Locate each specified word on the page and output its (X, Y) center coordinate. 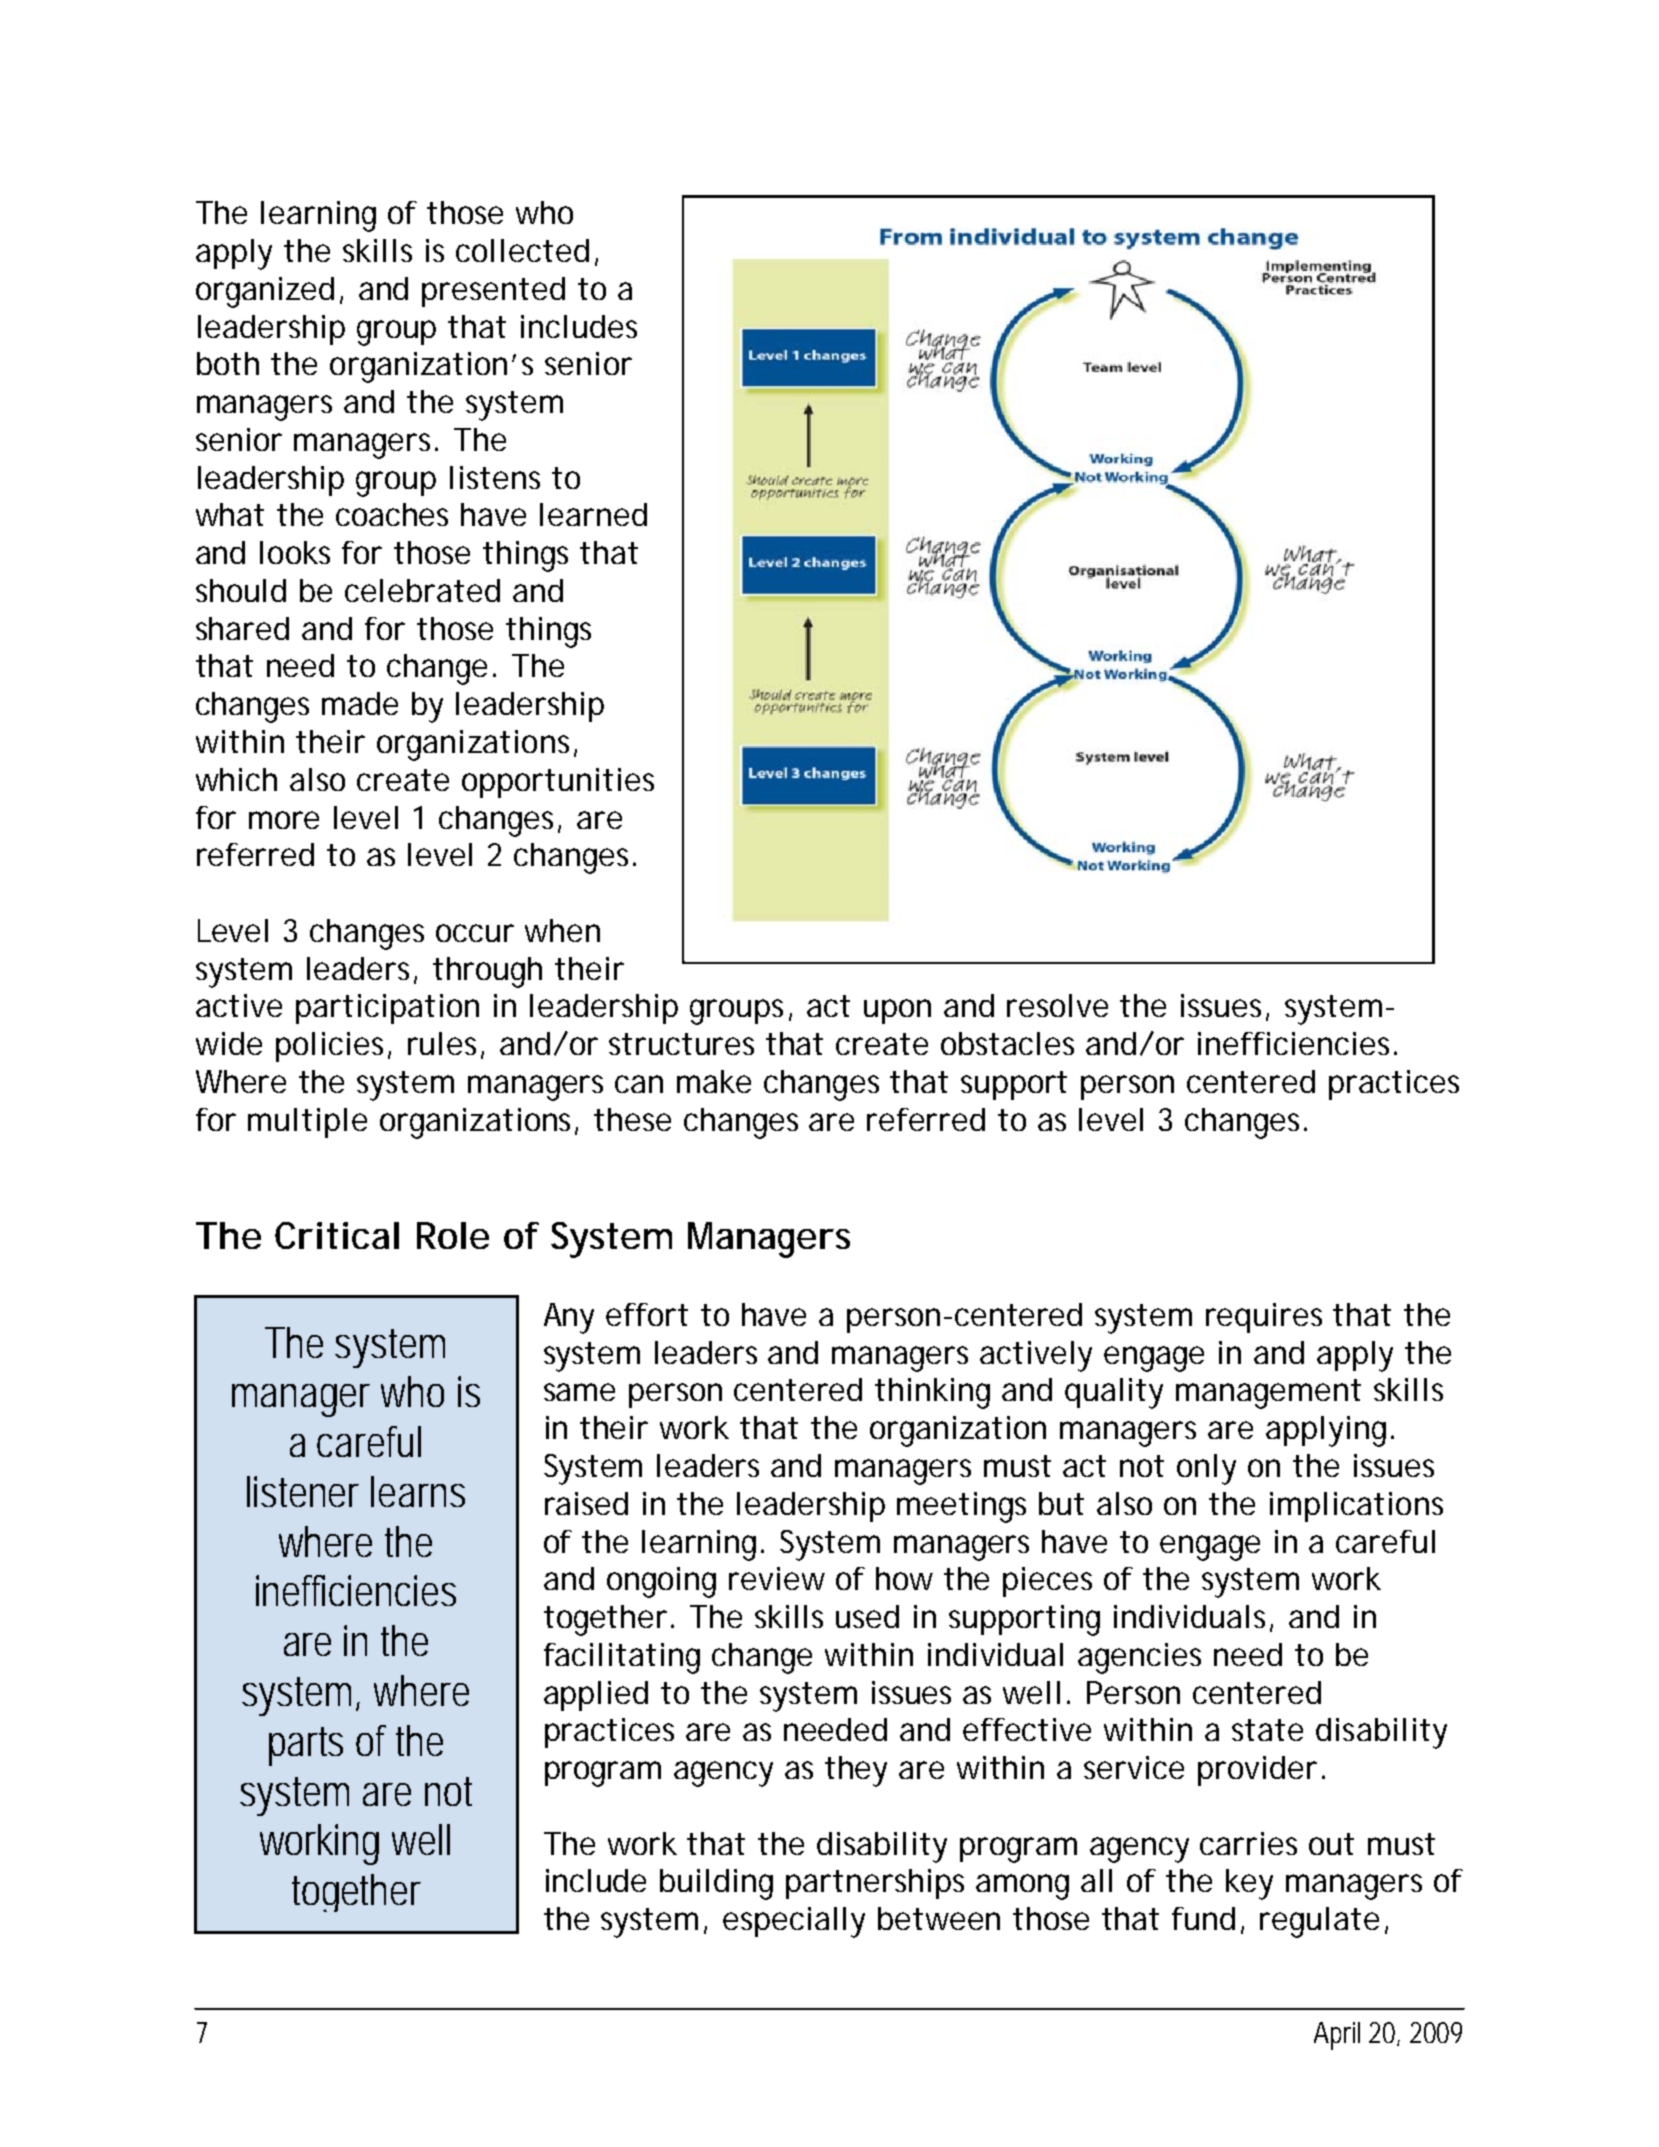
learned (593, 514)
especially (794, 1922)
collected (522, 250)
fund (1203, 1918)
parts (306, 1746)
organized (265, 292)
